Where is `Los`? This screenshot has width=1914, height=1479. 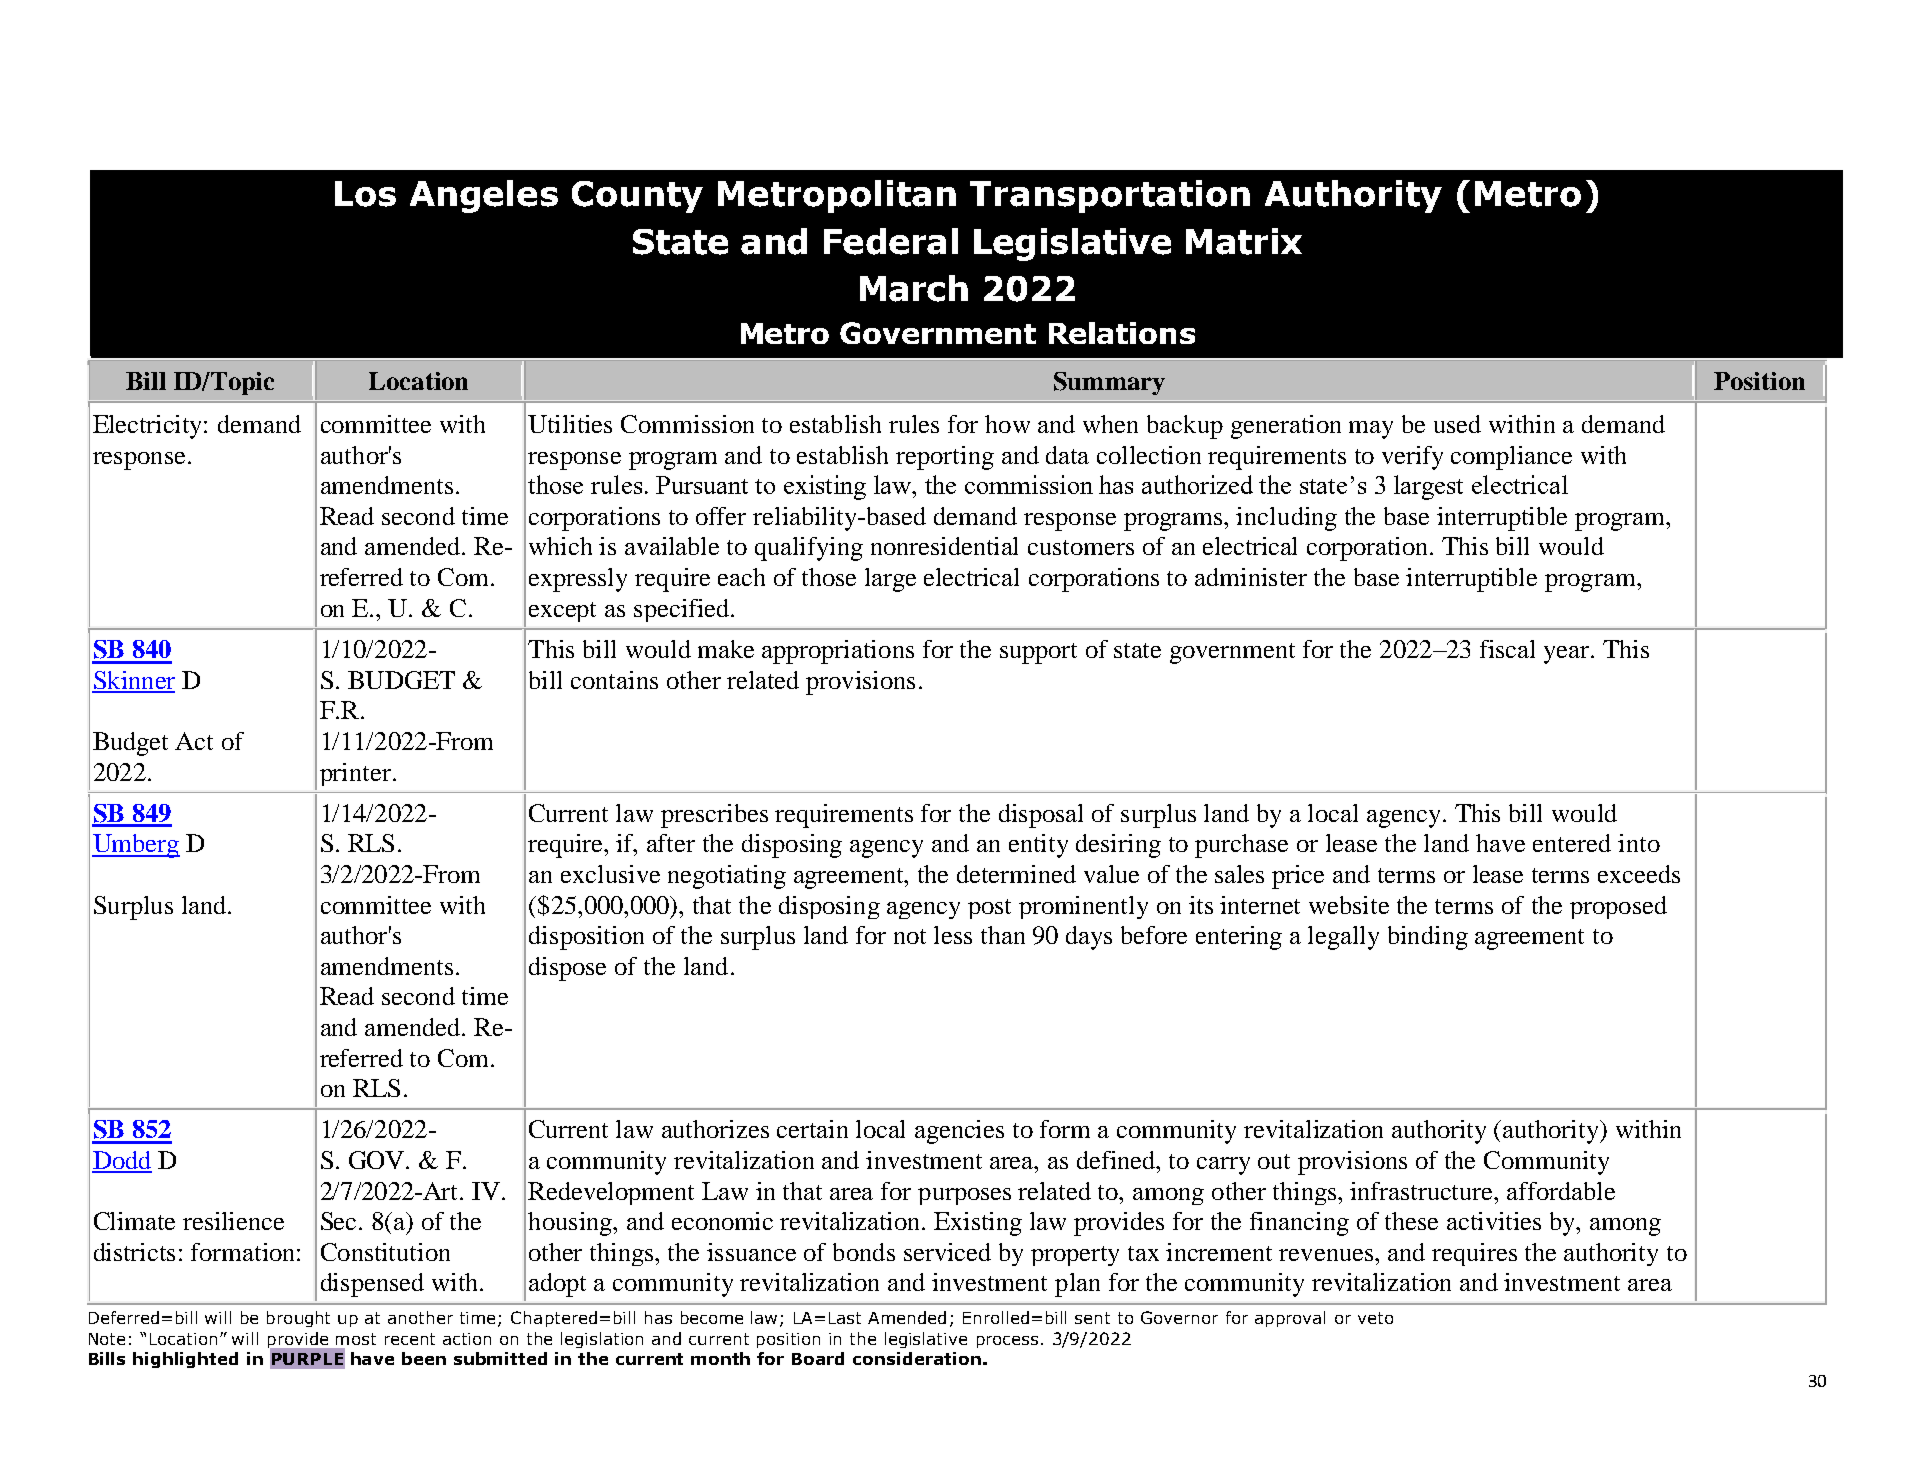
Los is located at coordinates (365, 194).
